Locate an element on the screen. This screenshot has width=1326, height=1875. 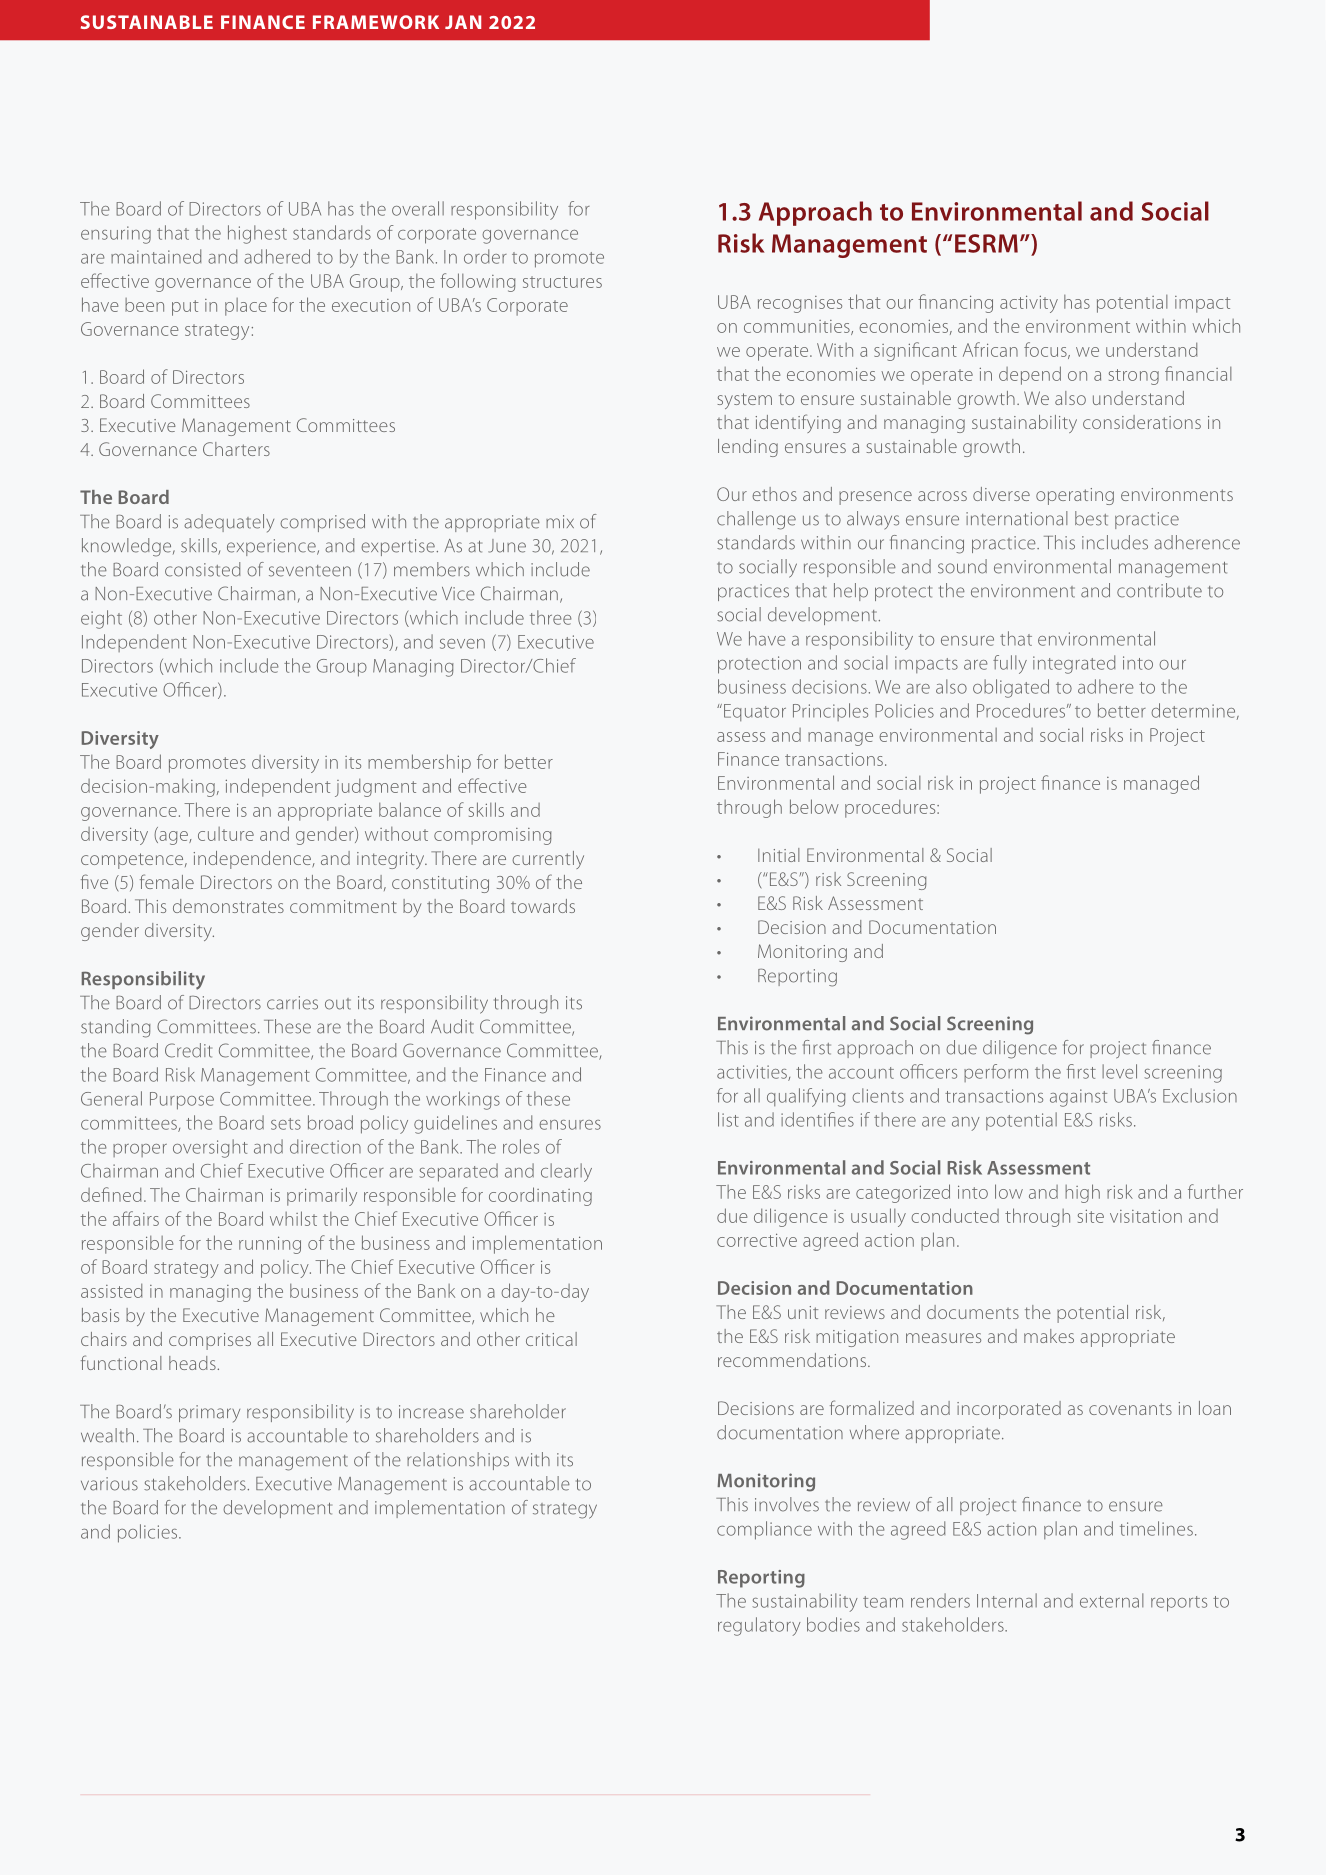
JAN is located at coordinates (463, 22).
